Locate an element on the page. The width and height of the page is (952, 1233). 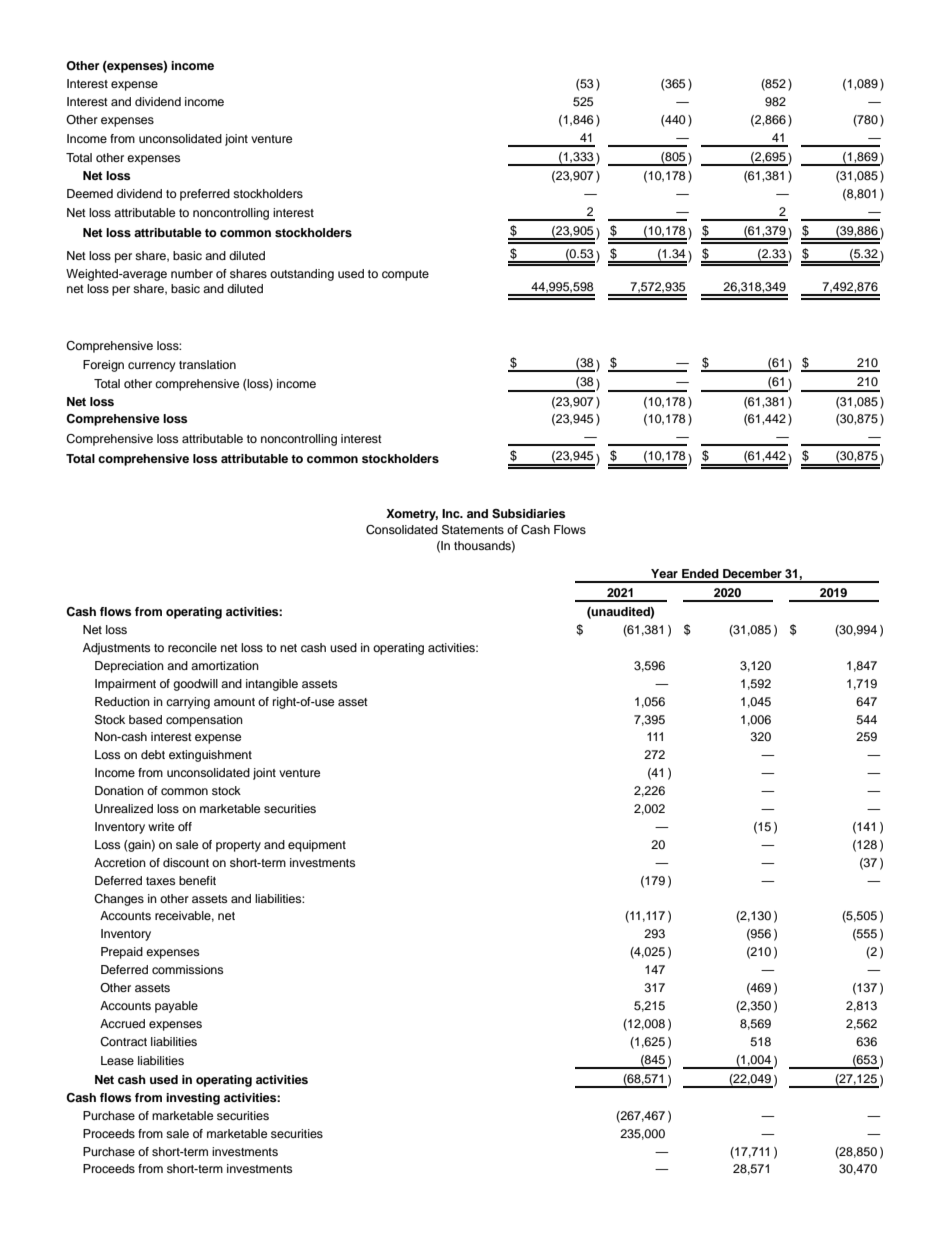
investing is located at coordinates (193, 1099).
